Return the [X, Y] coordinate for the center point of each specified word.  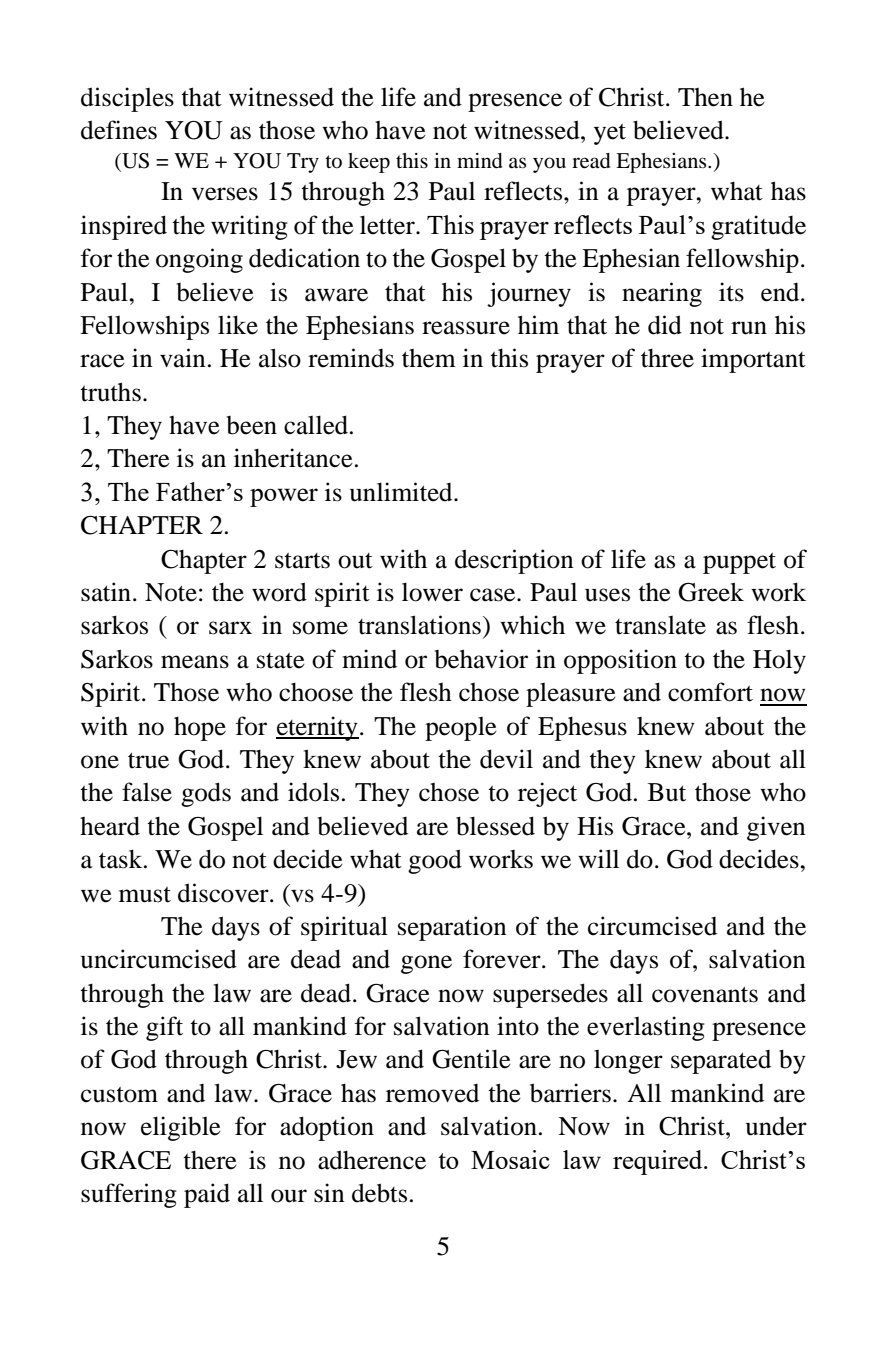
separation [452, 928]
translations [419, 625]
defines [119, 130]
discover [224, 893]
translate [660, 625]
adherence [372, 1160]
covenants [705, 994]
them [429, 358]
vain [183, 358]
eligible [181, 1128]
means [195, 662]
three [667, 358]
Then [705, 97]
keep [369, 163]
